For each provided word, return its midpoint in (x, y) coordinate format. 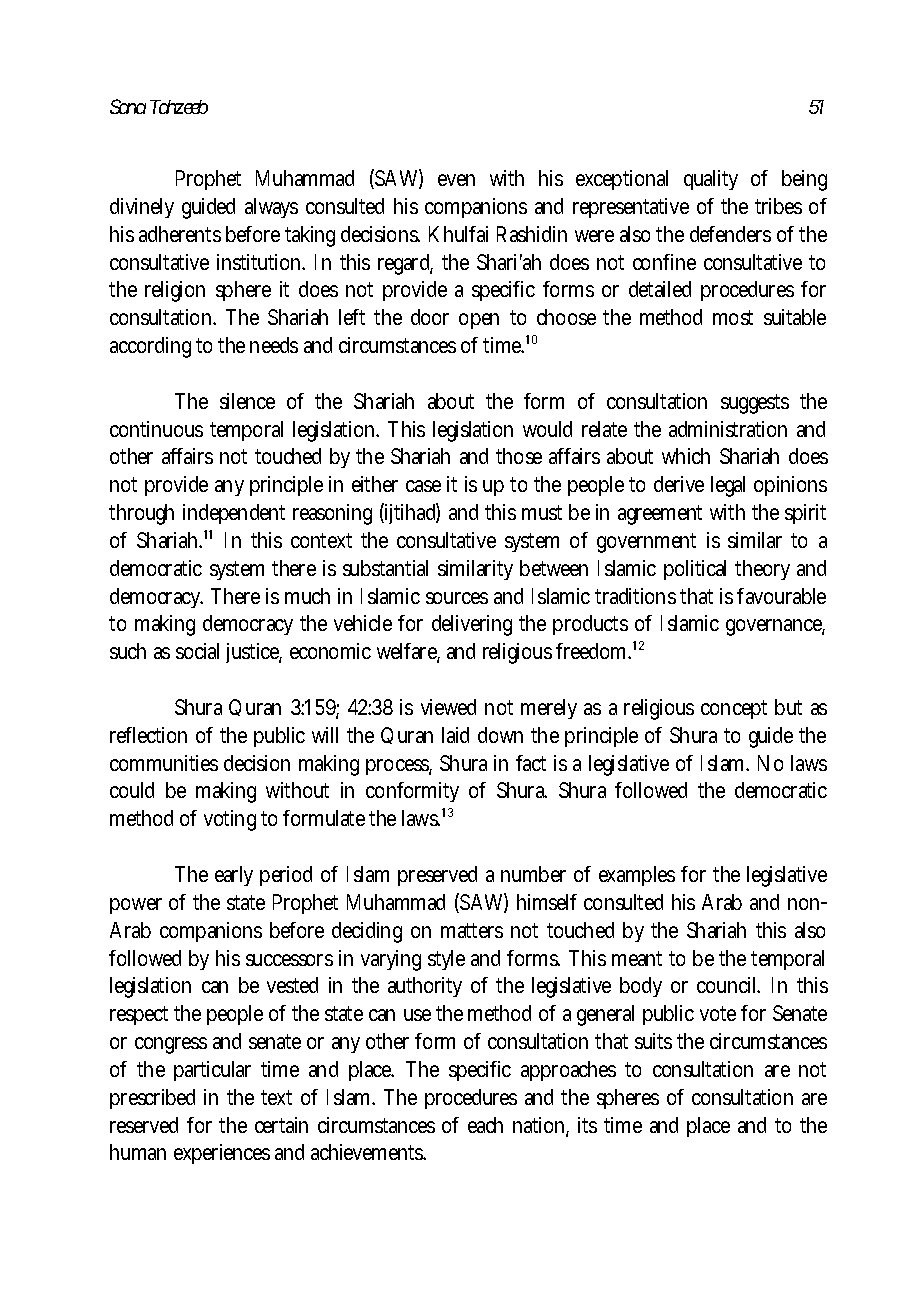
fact (531, 763)
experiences (222, 1154)
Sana (128, 106)
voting (230, 820)
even (456, 180)
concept (734, 709)
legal (728, 486)
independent (234, 514)
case (423, 486)
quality (711, 180)
